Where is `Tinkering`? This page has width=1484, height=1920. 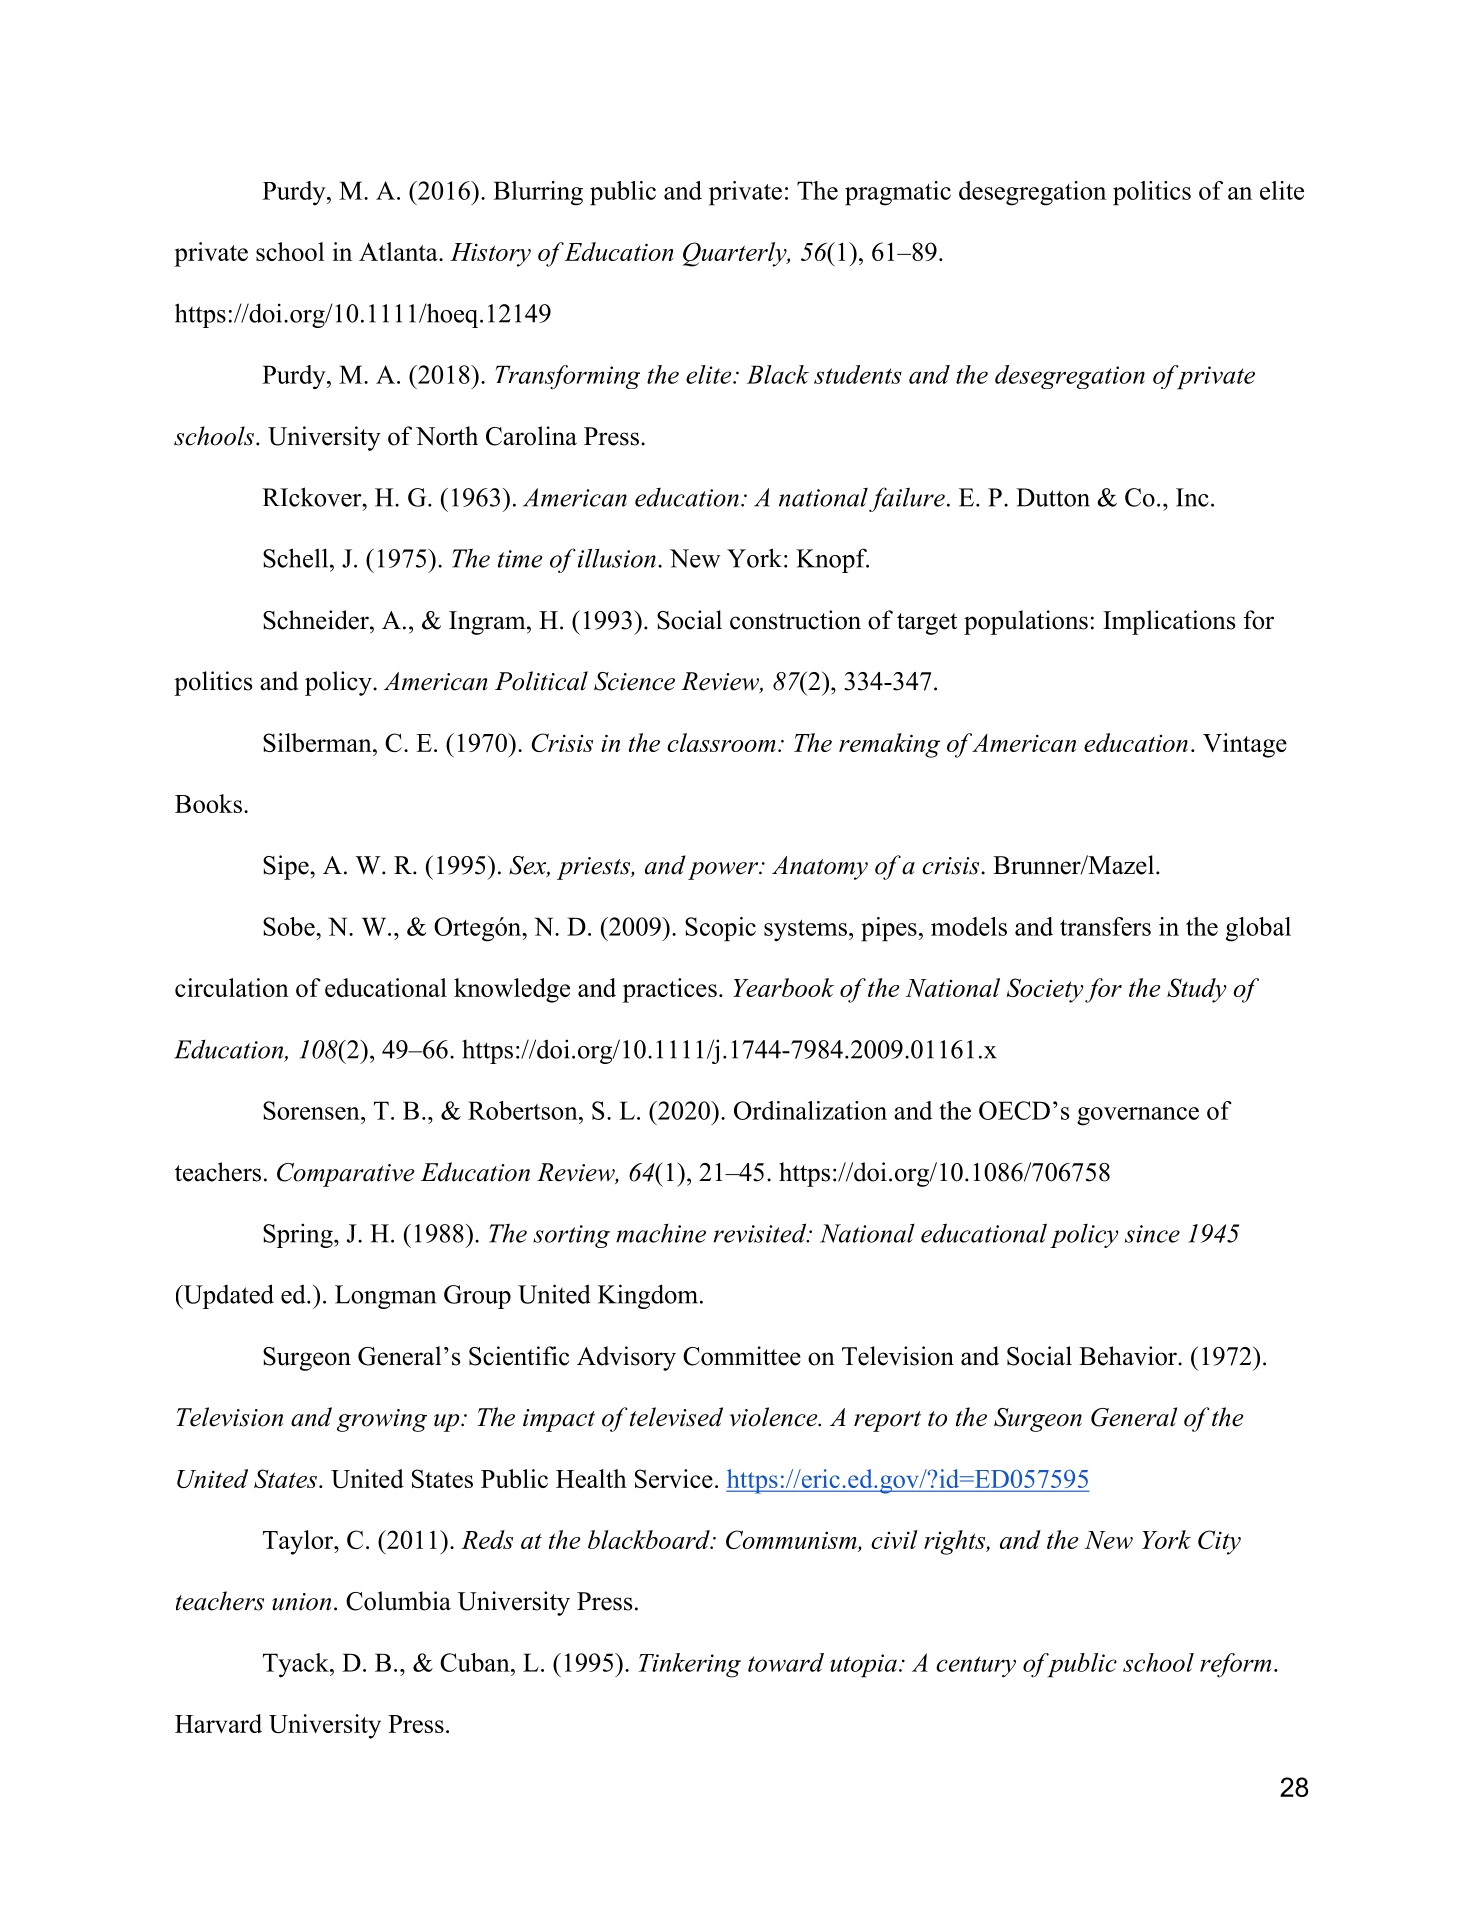 Tinkering is located at coordinates (690, 1665).
